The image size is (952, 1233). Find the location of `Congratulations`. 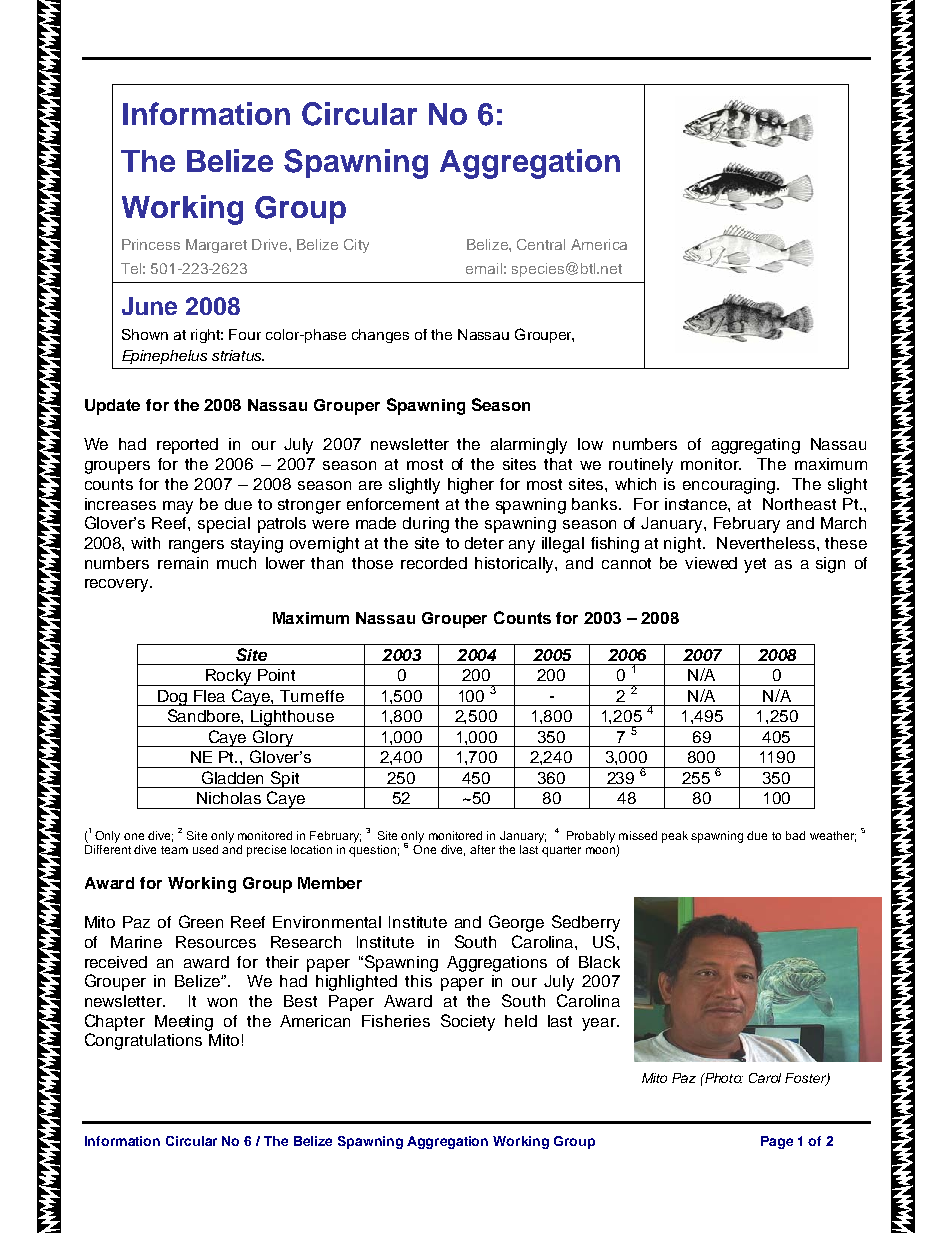

Congratulations is located at coordinates (143, 1041).
